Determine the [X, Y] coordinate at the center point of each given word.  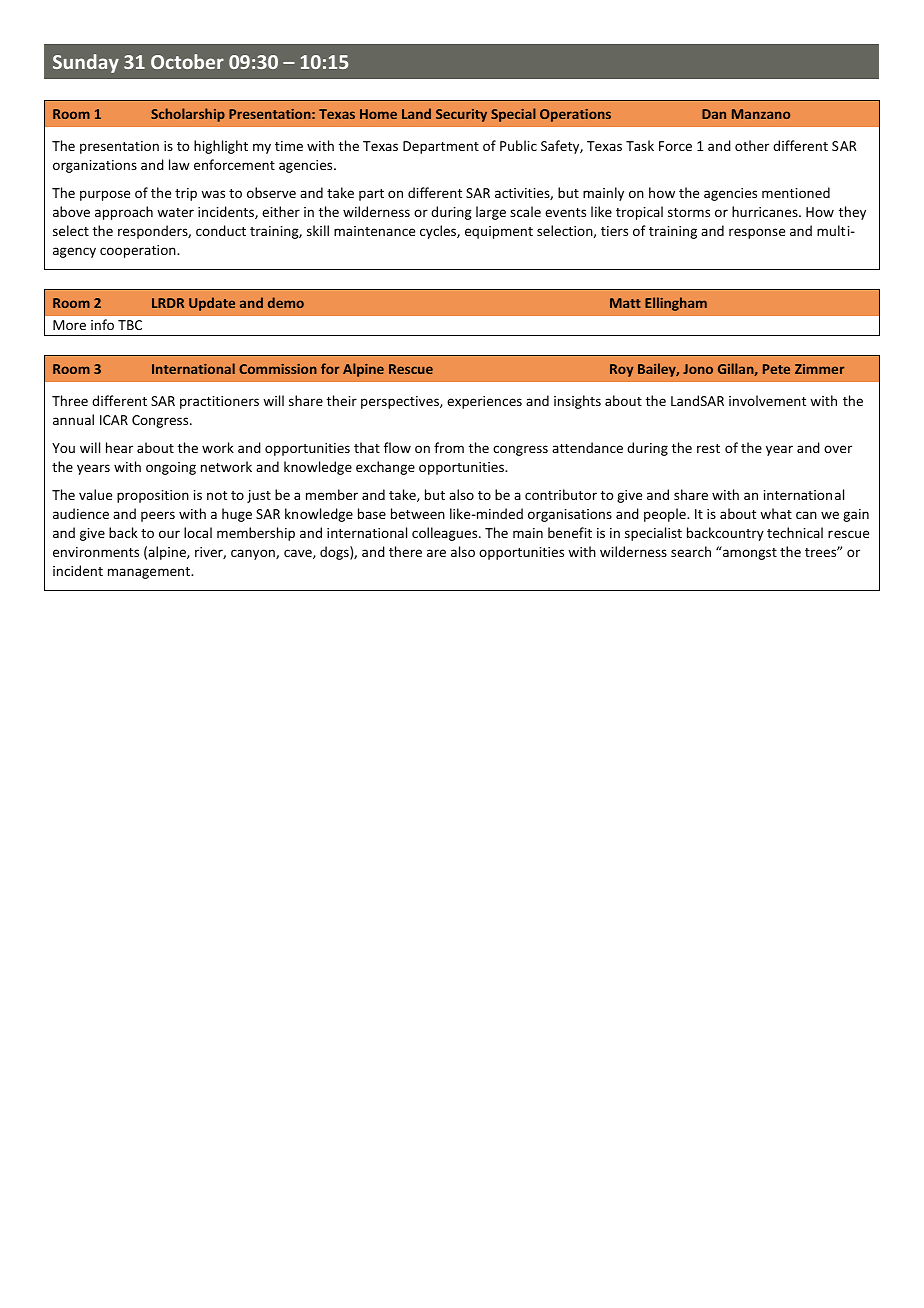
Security [461, 115]
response [757, 233]
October [187, 61]
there [405, 551]
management [150, 573]
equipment [499, 232]
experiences [484, 402]
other [752, 145]
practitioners [219, 402]
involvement [767, 400]
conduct [221, 230]
